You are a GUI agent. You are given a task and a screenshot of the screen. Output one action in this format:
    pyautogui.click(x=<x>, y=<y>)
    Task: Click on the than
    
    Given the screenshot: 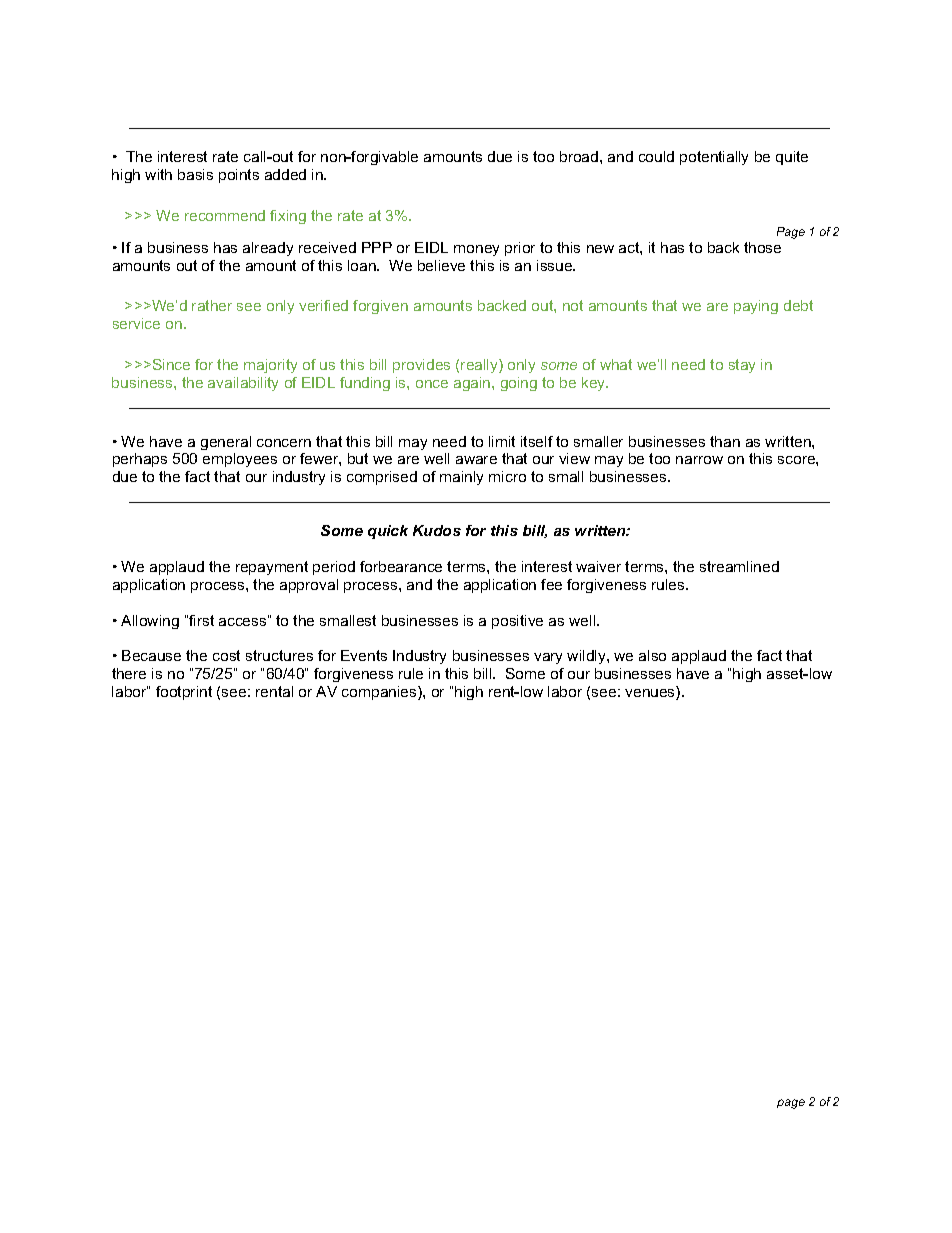 What is the action you would take?
    pyautogui.click(x=725, y=441)
